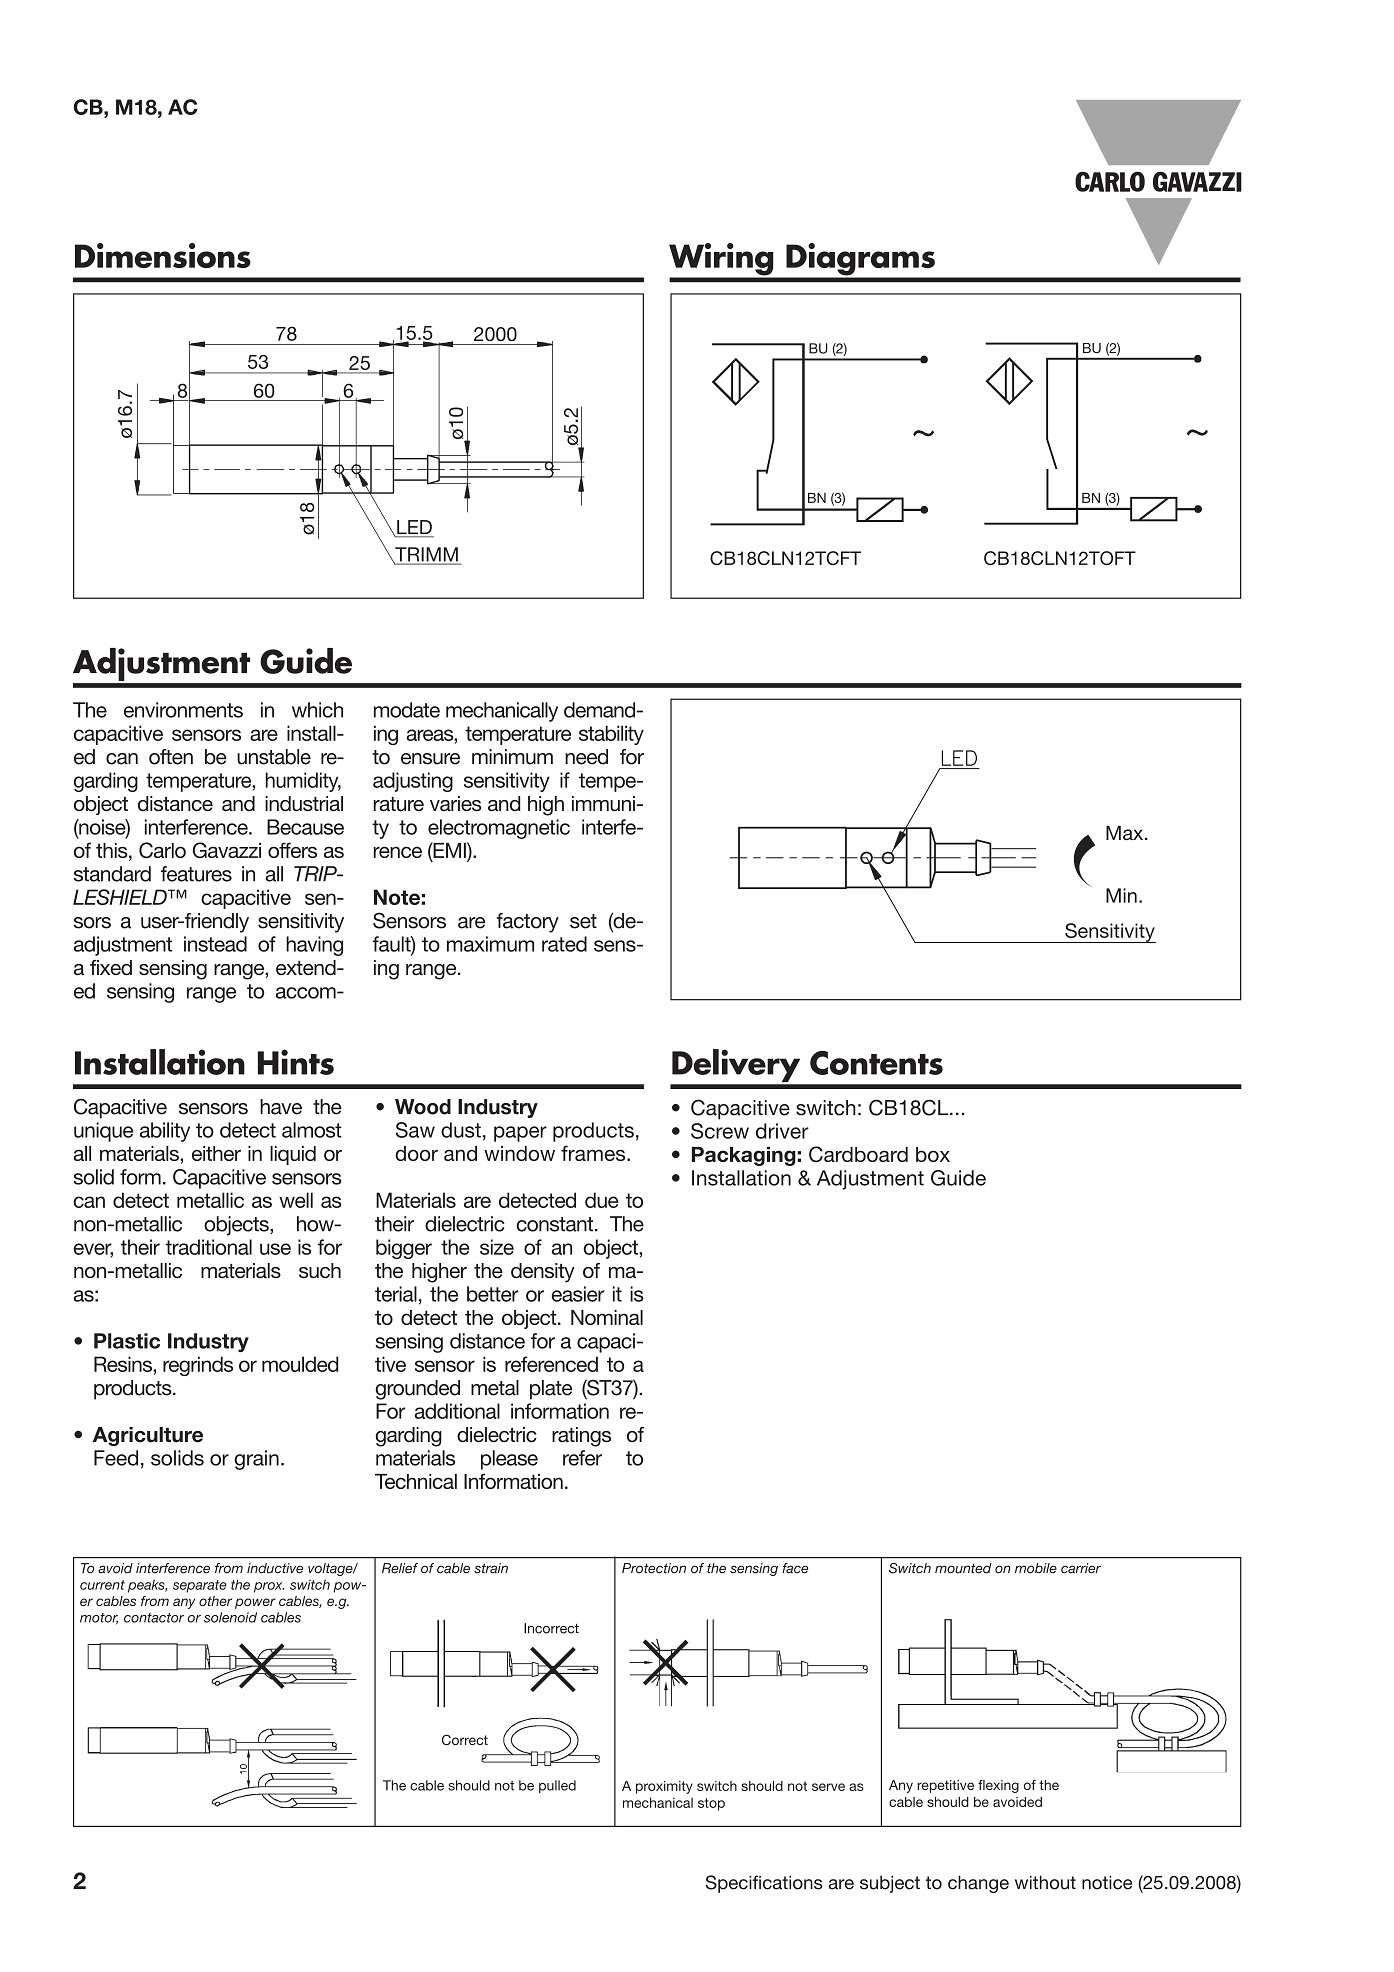  What do you see at coordinates (499, 829) in the screenshot?
I see `electromagnetic` at bounding box center [499, 829].
